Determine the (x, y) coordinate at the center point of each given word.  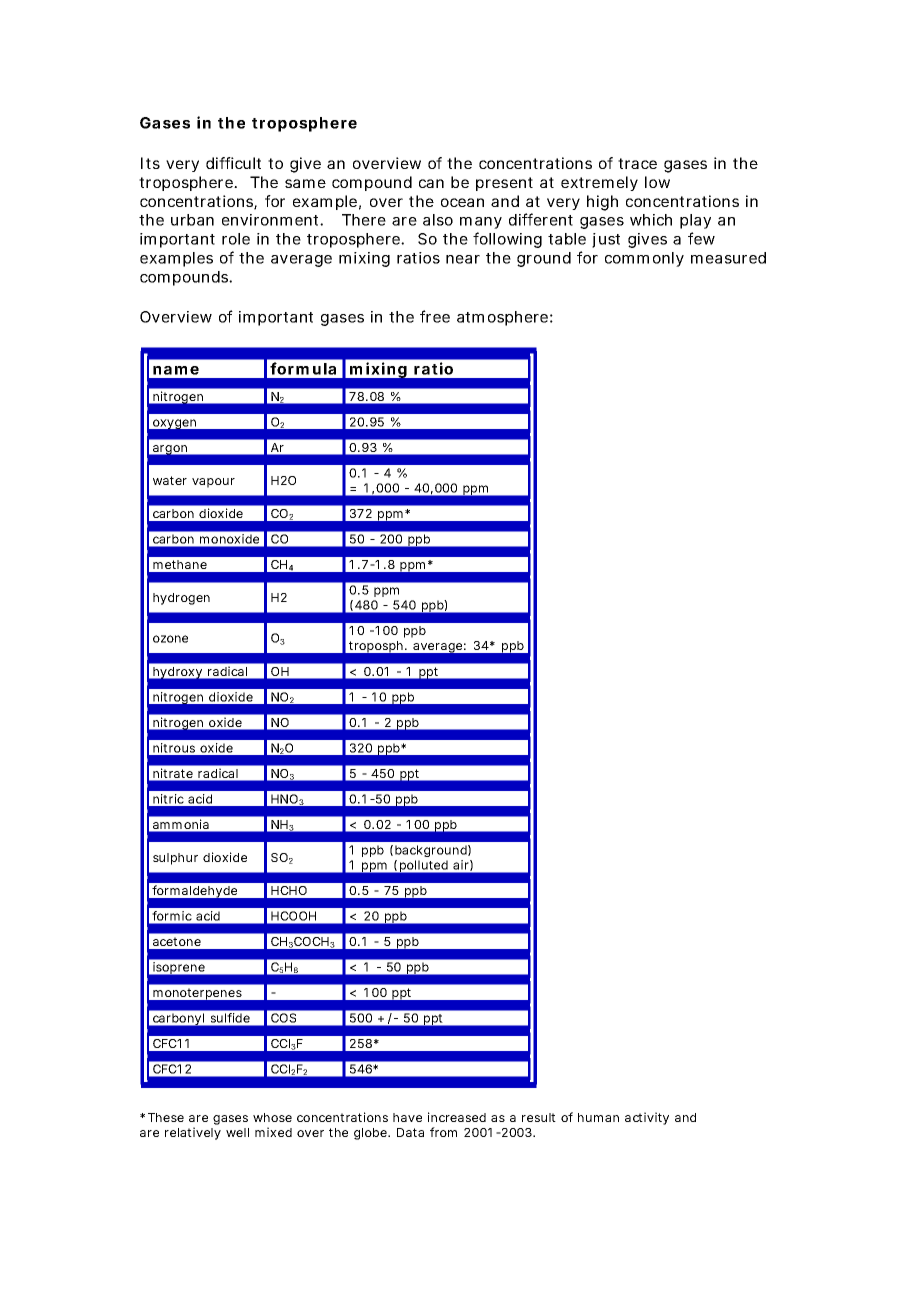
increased (457, 1117)
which (651, 220)
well (237, 1132)
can (431, 183)
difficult (233, 163)
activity (647, 1118)
